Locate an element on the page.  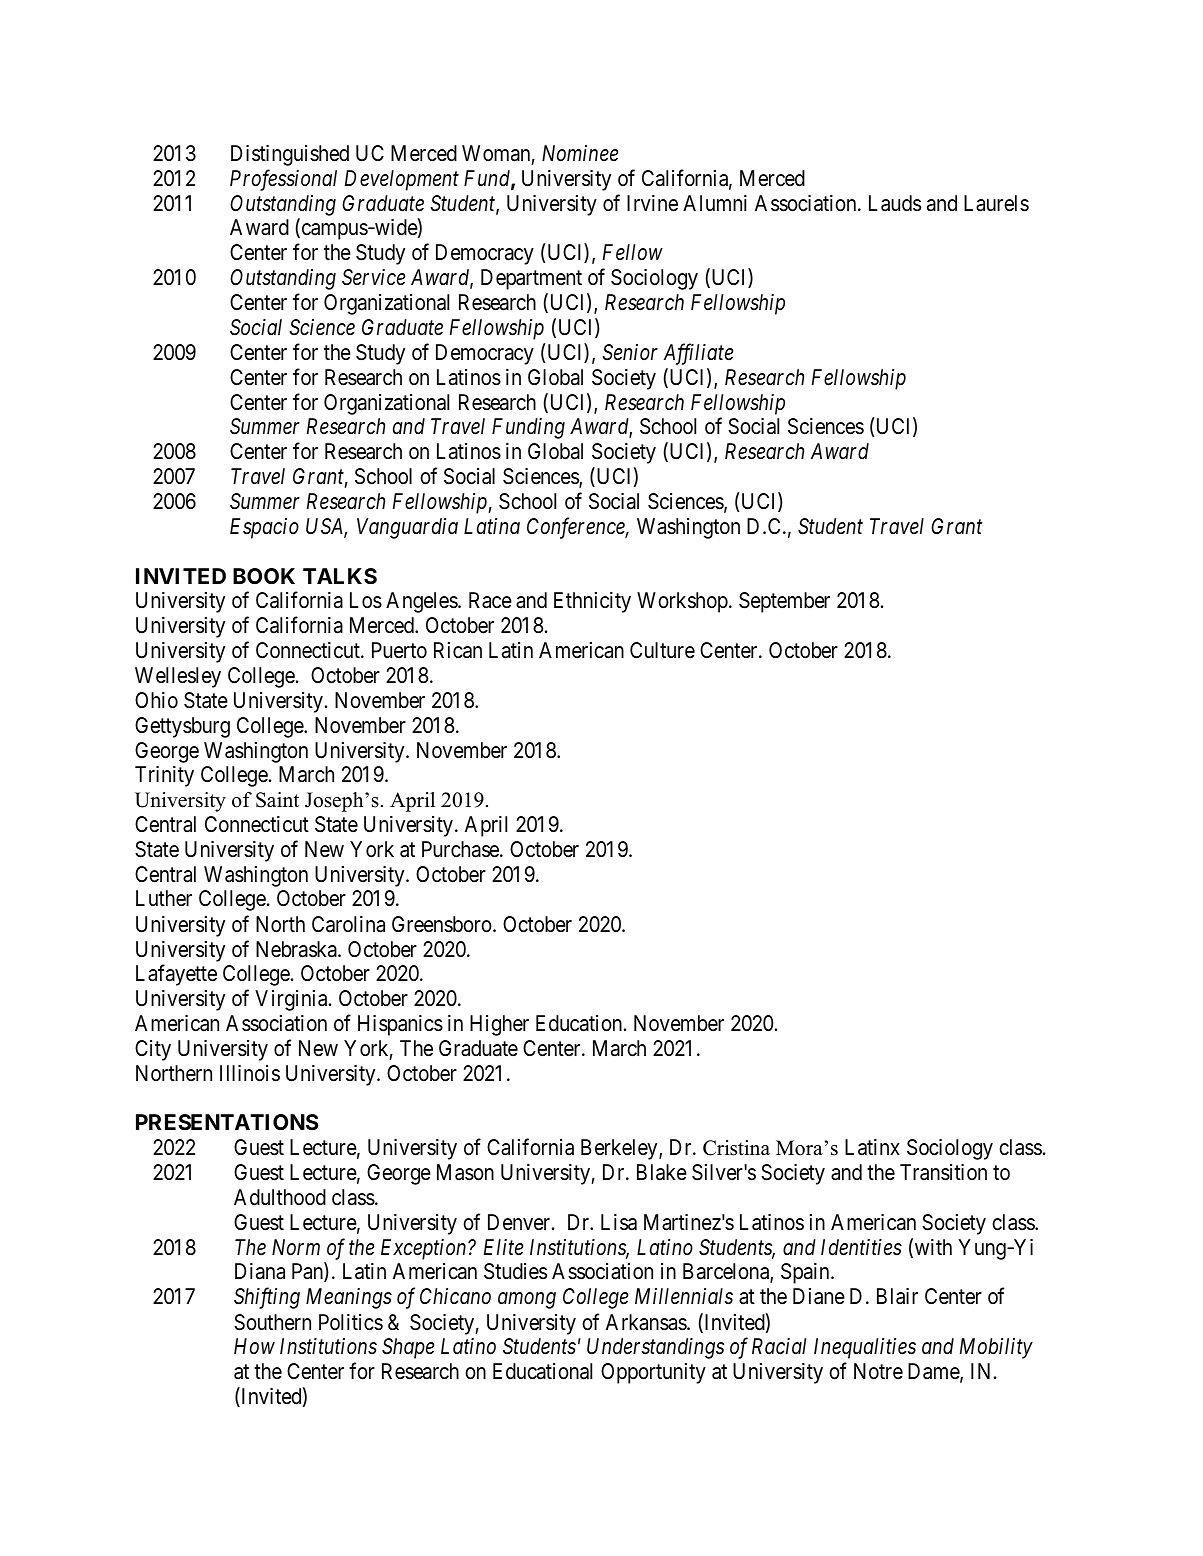
Culture is located at coordinates (662, 650).
